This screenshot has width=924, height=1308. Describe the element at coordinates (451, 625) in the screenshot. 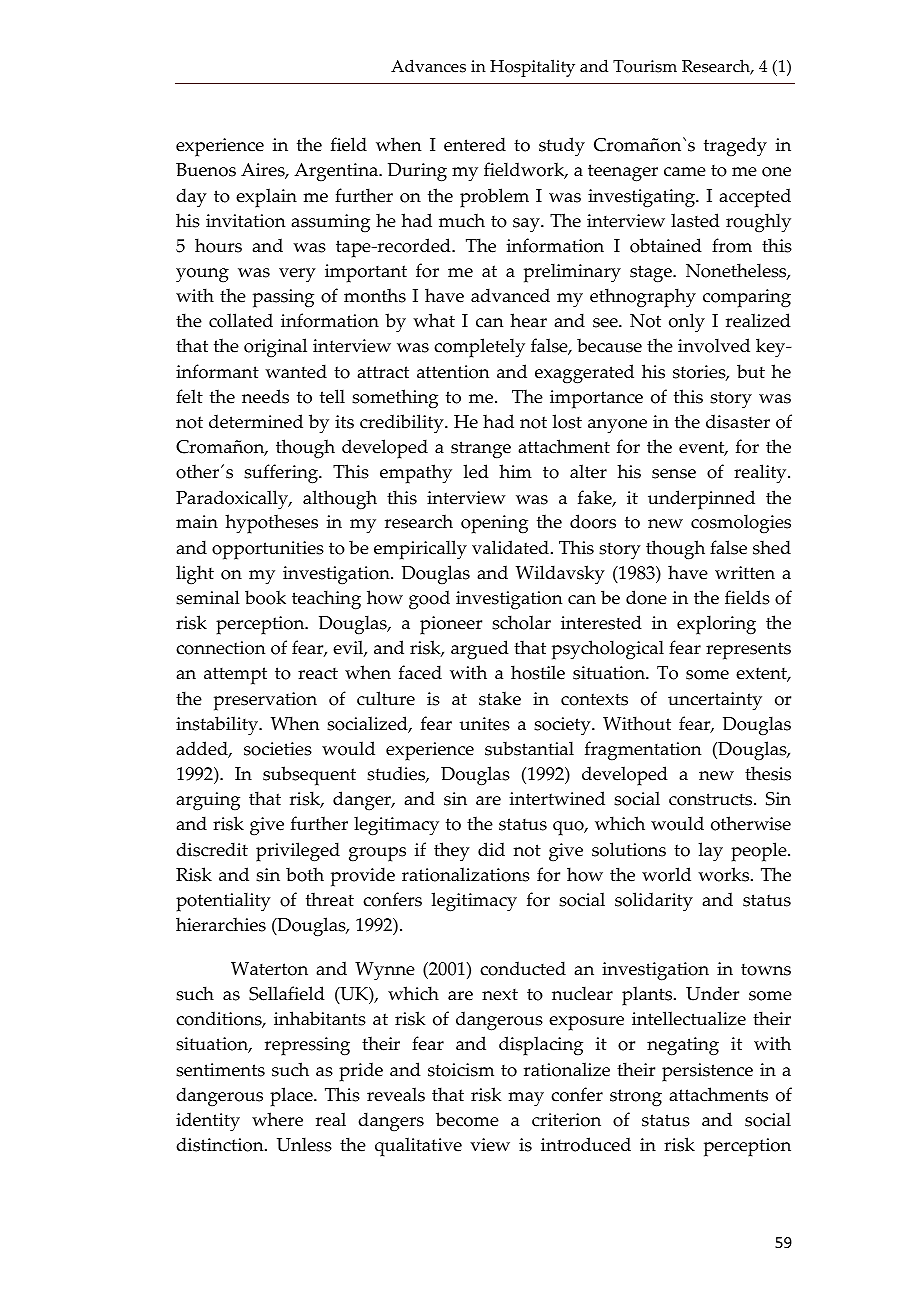

I see `pioneer` at that location.
